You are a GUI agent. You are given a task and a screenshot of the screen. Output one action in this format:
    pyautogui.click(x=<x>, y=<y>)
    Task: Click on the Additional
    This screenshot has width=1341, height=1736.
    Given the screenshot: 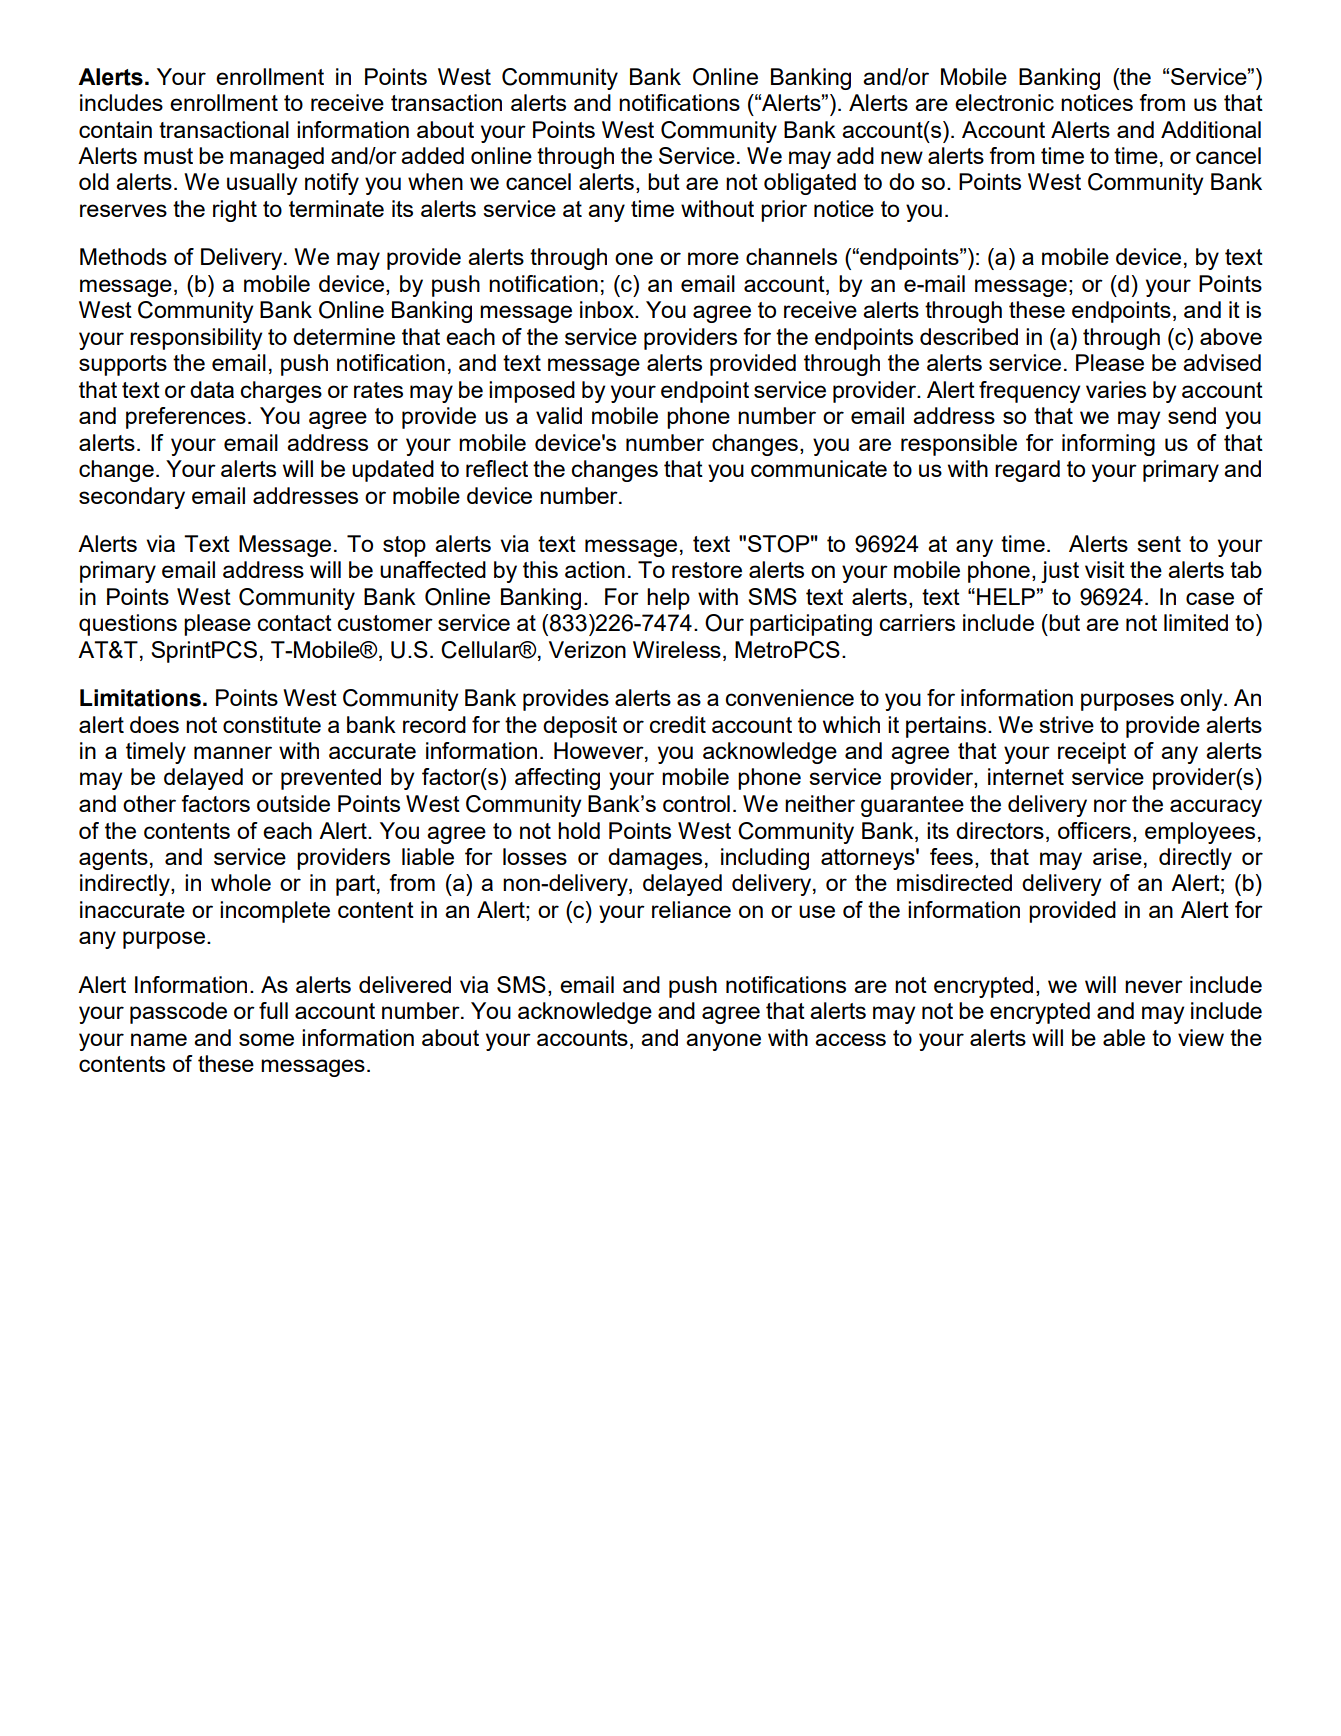 What is the action you would take?
    pyautogui.click(x=1211, y=129)
